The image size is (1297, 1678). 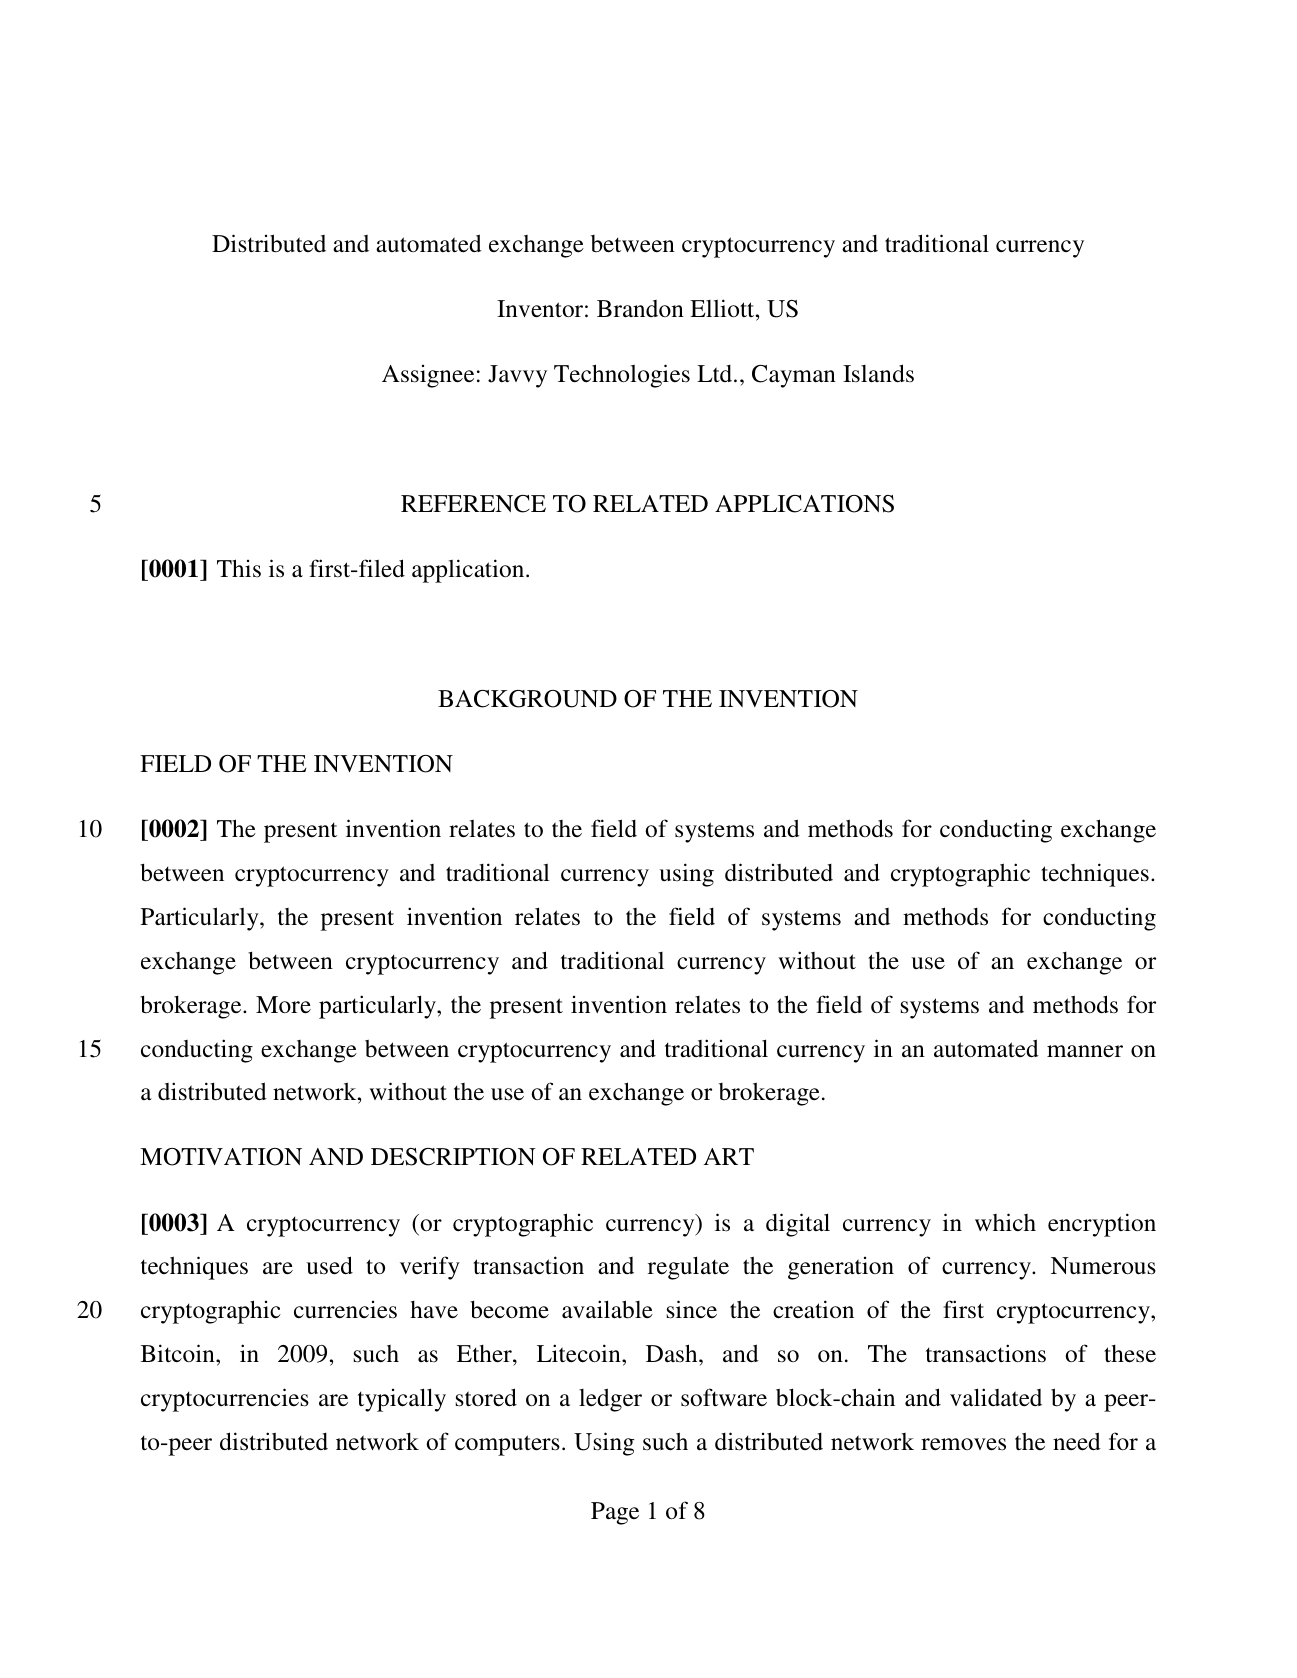 What do you see at coordinates (963, 1444) in the image?
I see `removes` at bounding box center [963, 1444].
